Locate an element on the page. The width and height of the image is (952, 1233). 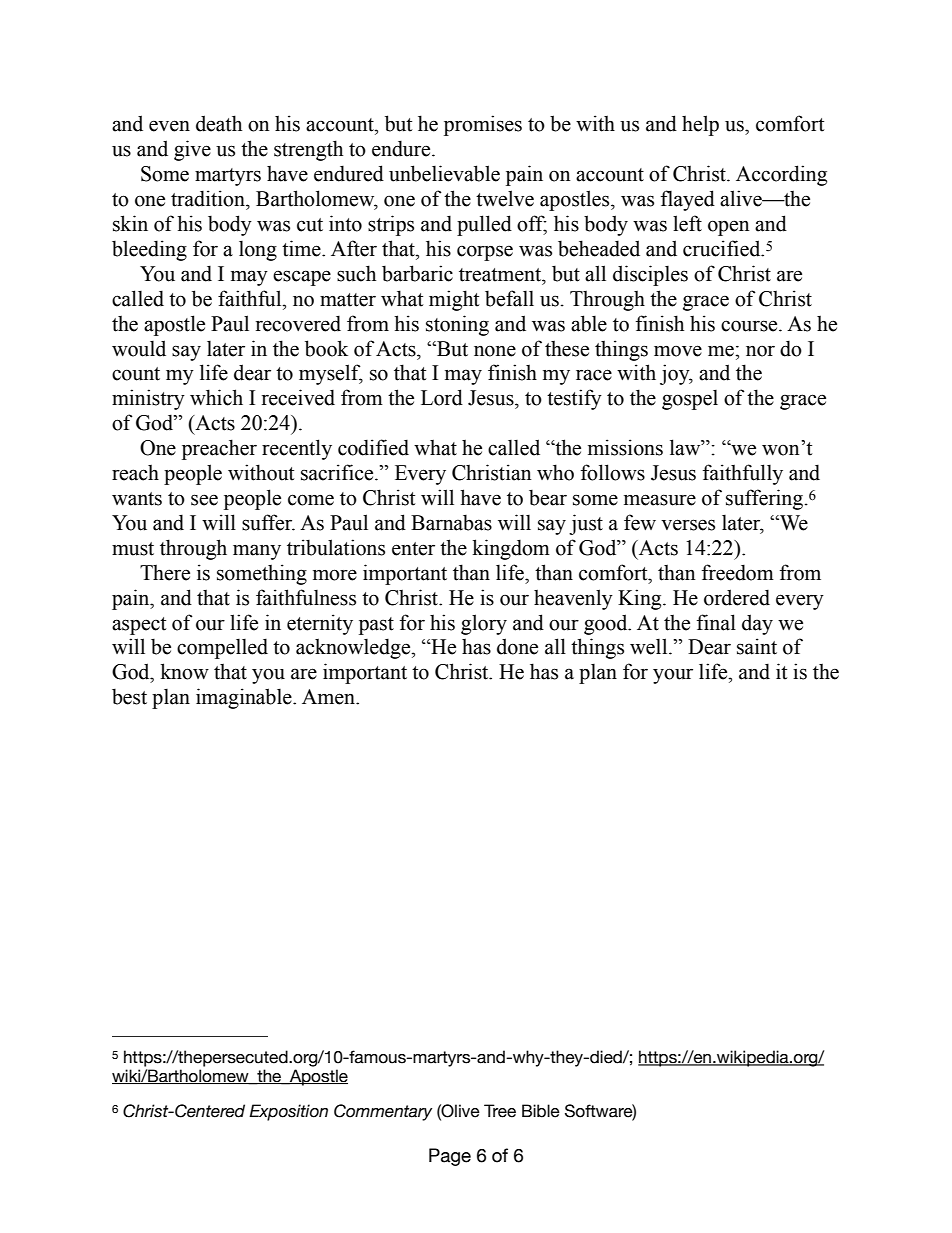
Exposition is located at coordinates (288, 1112).
